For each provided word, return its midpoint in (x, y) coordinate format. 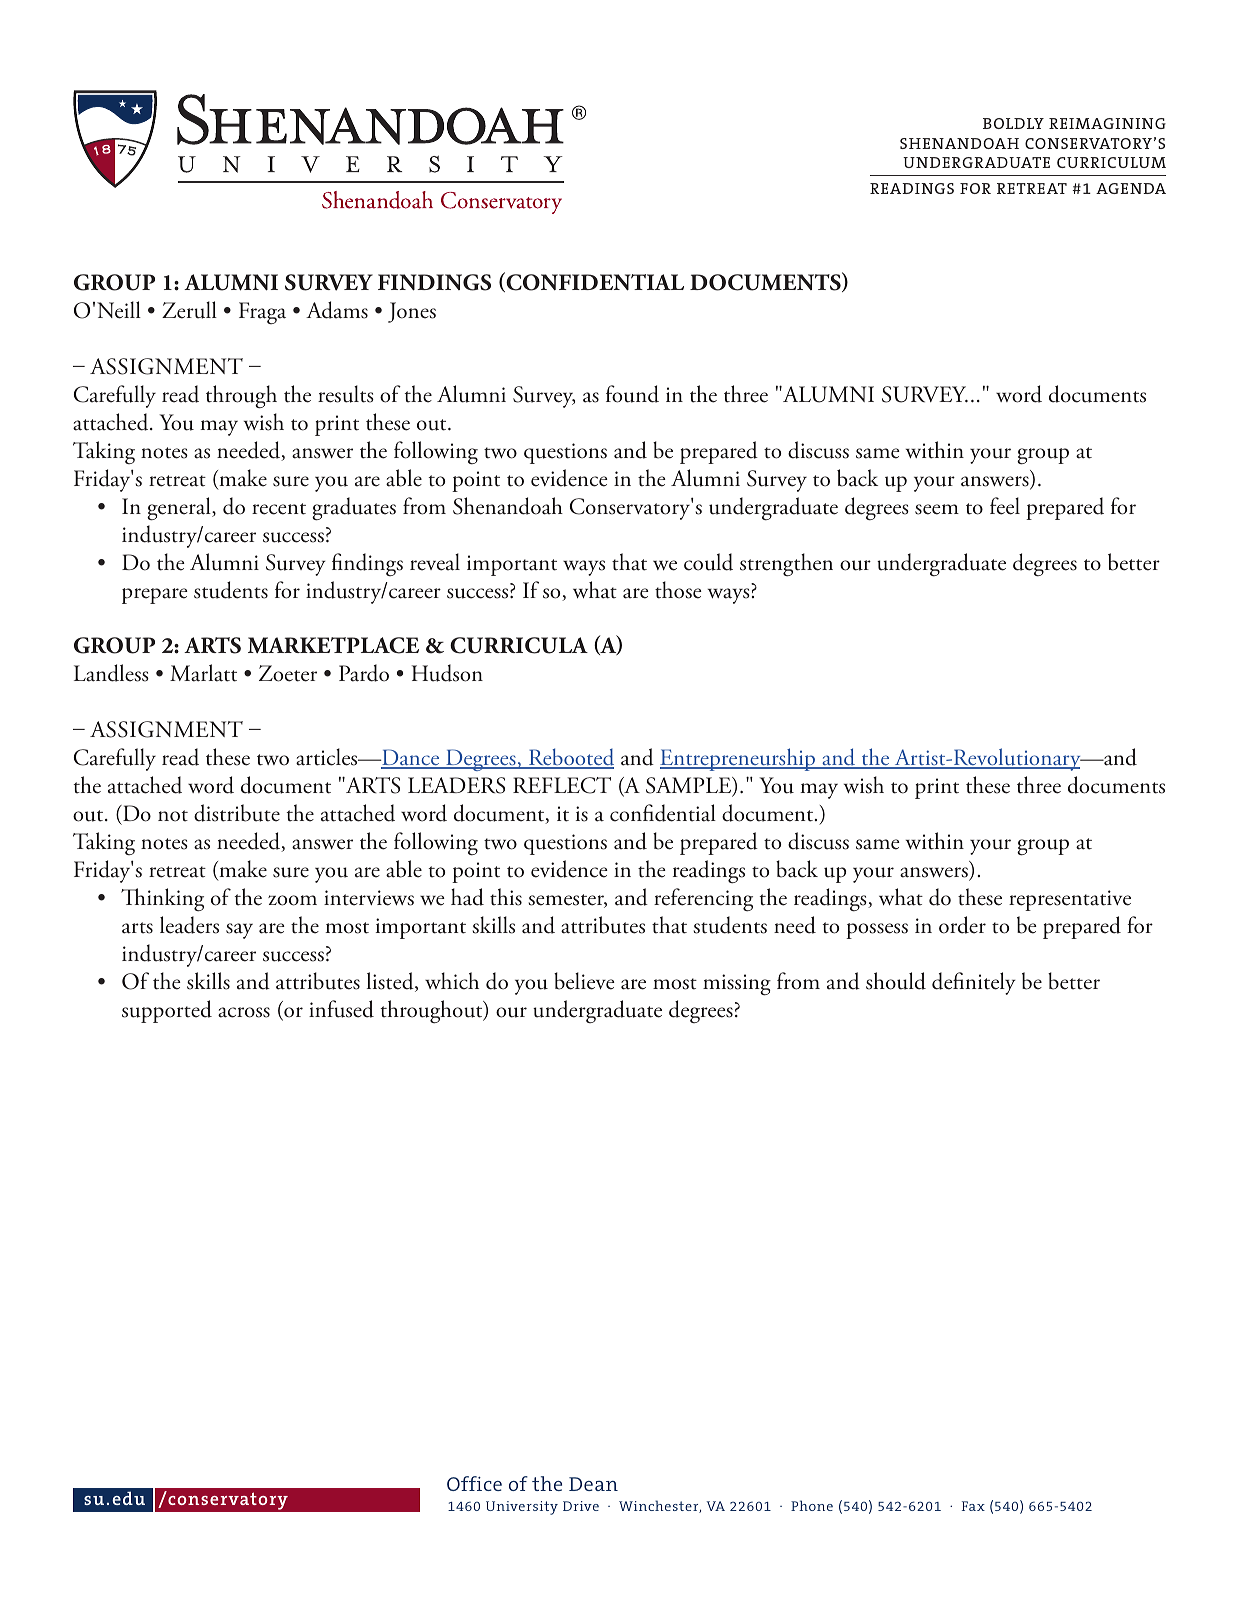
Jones (412, 312)
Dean (593, 1484)
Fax (973, 1506)
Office (474, 1483)
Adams (337, 310)
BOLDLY (1013, 123)
